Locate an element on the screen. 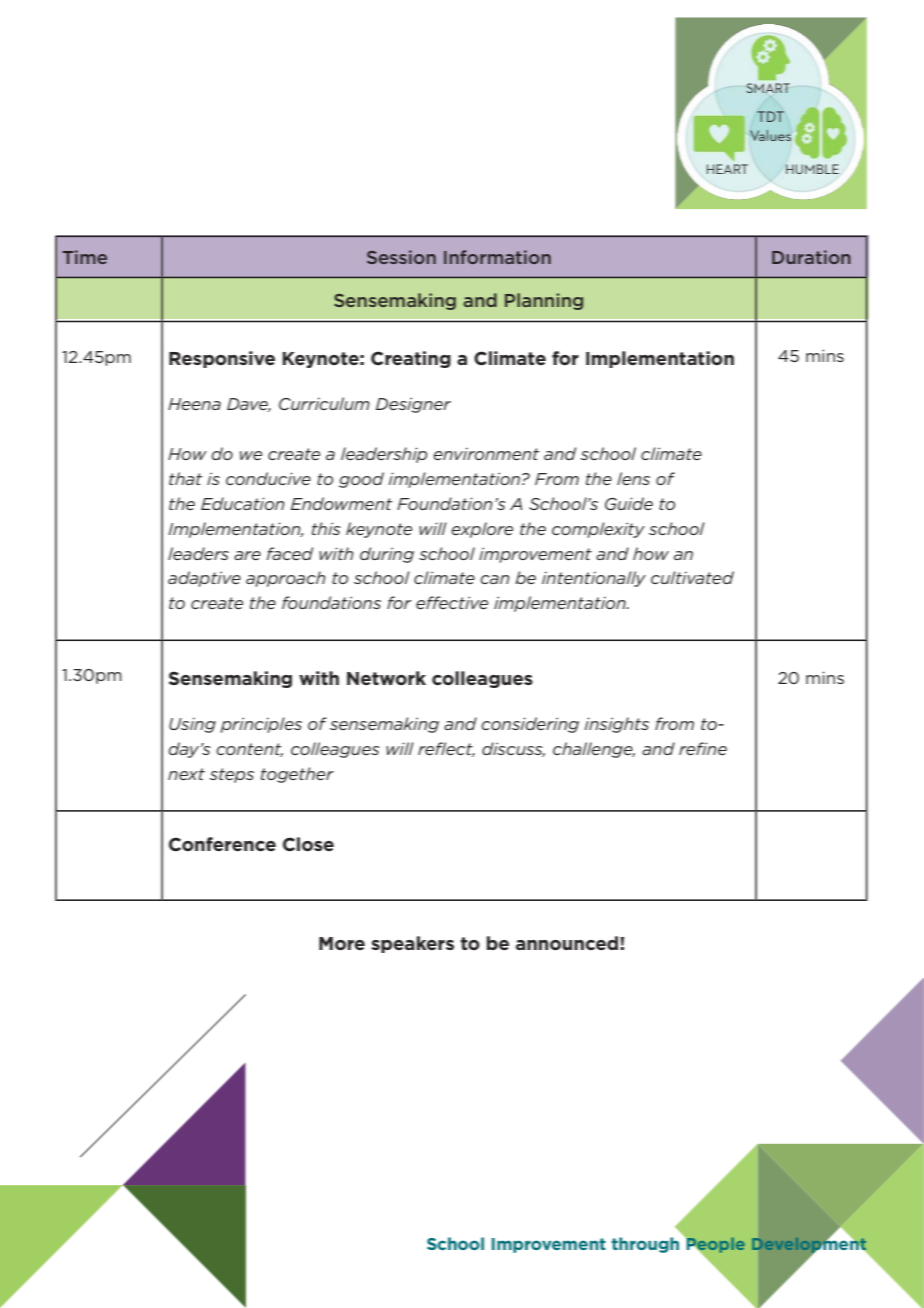  Time is located at coordinates (84, 257).
